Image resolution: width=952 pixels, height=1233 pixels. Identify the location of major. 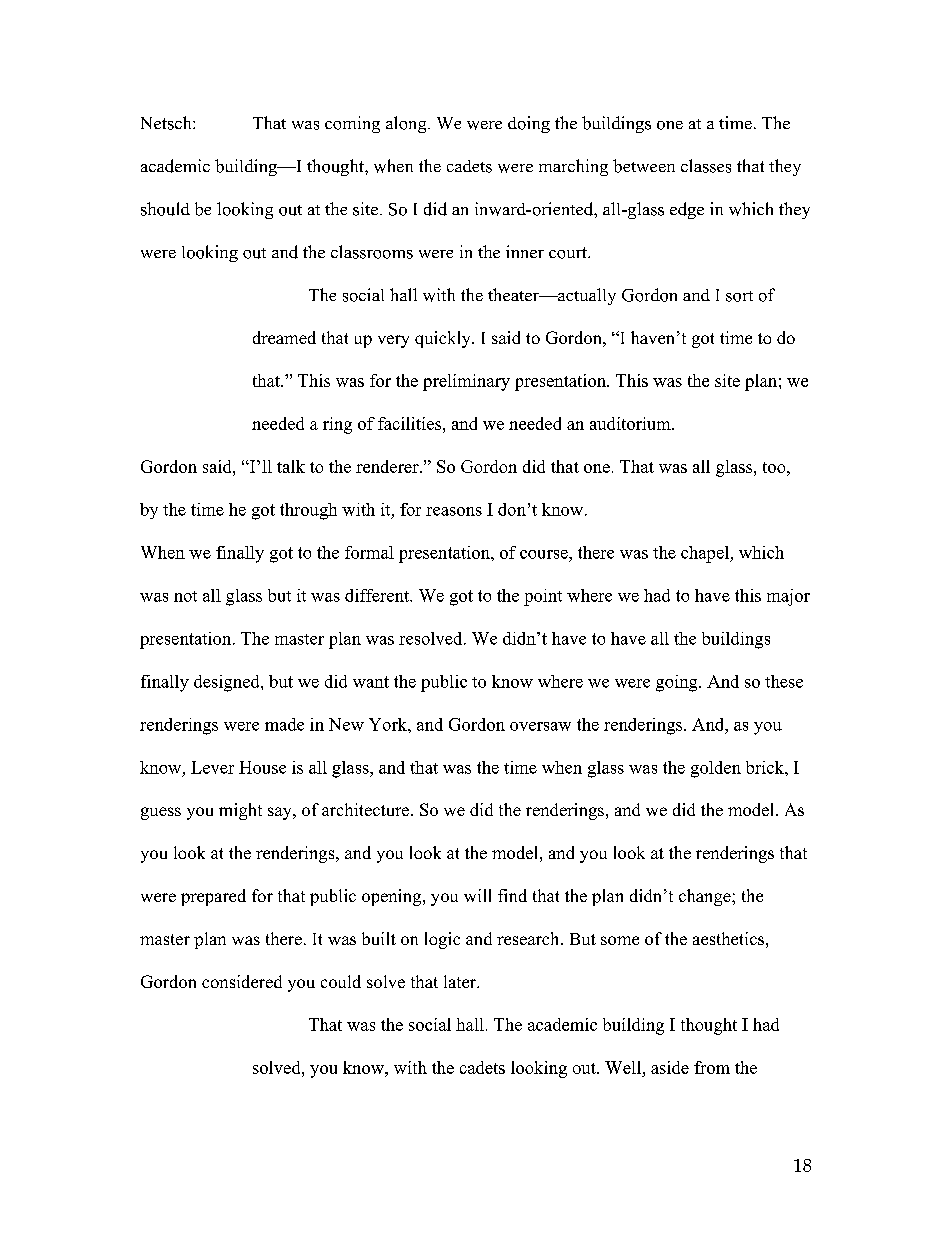
(788, 597).
